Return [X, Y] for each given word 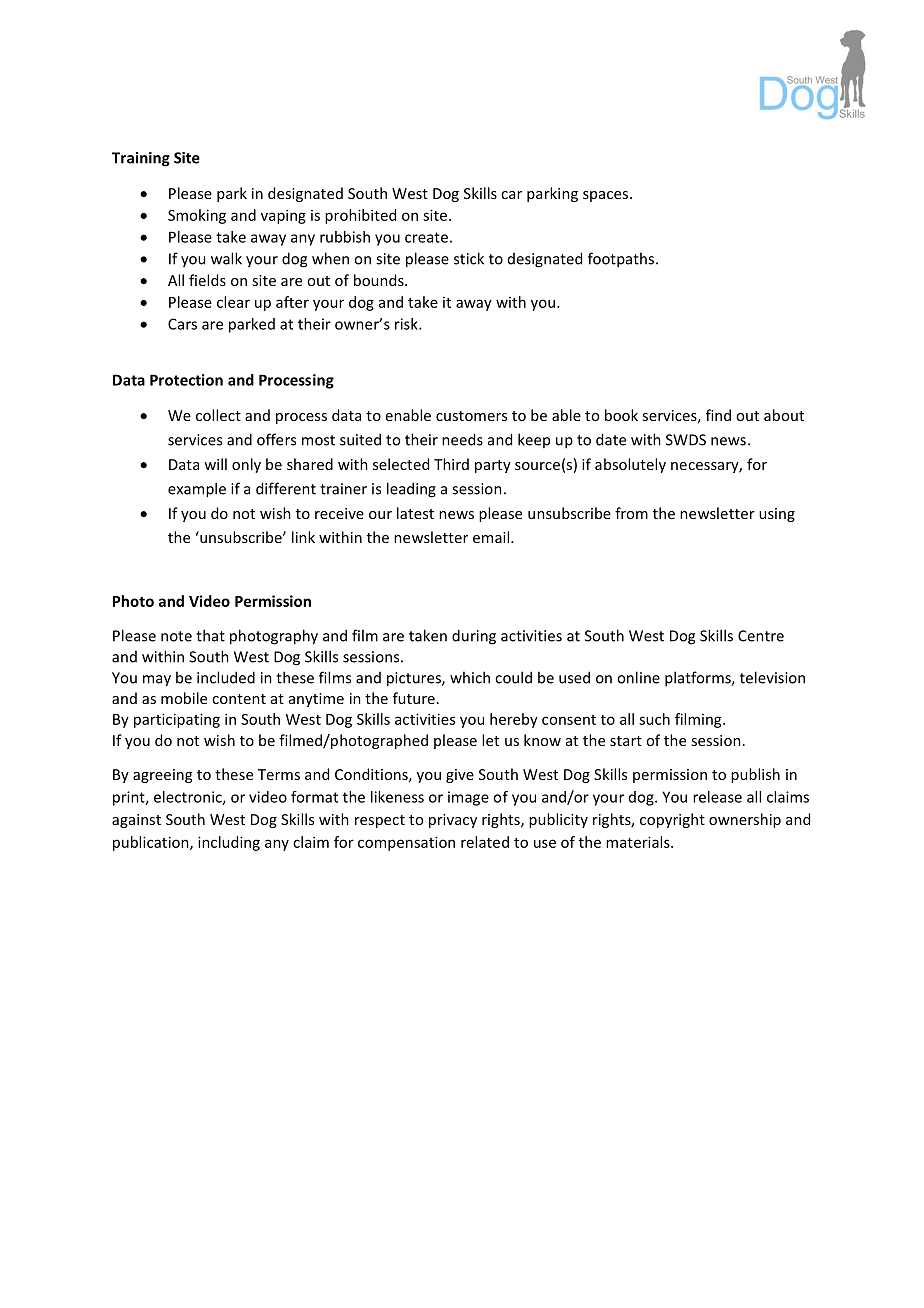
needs [462, 439]
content [239, 699]
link [303, 537]
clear [233, 302]
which [470, 677]
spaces [605, 196]
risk [407, 324]
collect [218, 415]
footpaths [621, 260]
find [718, 415]
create [426, 237]
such [654, 719]
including [229, 843]
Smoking [197, 216]
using [777, 515]
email [492, 537]
